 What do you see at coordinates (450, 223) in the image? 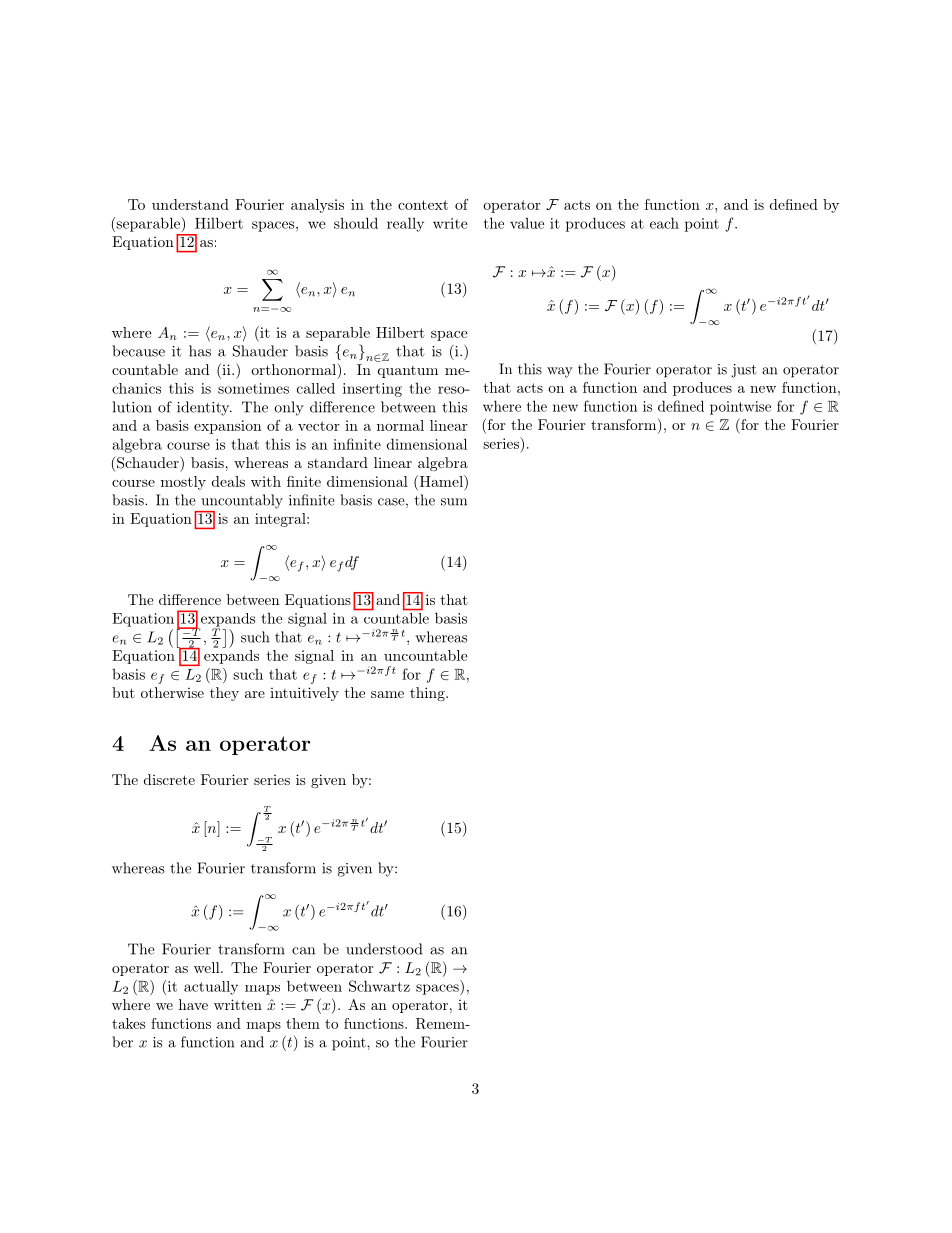
I see `write` at bounding box center [450, 223].
